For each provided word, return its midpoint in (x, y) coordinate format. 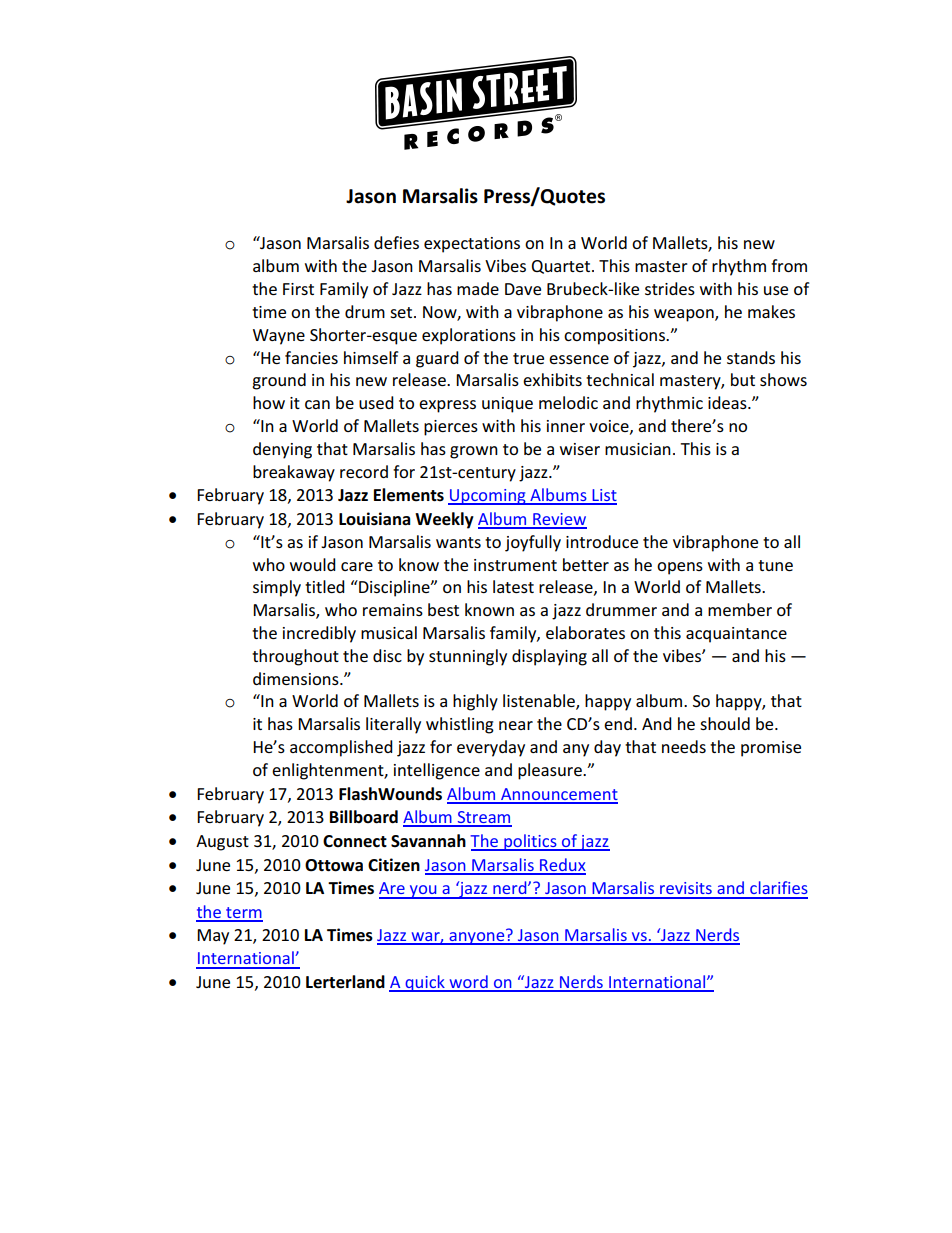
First (298, 289)
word (468, 983)
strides (670, 288)
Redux (562, 866)
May (213, 937)
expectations (472, 245)
